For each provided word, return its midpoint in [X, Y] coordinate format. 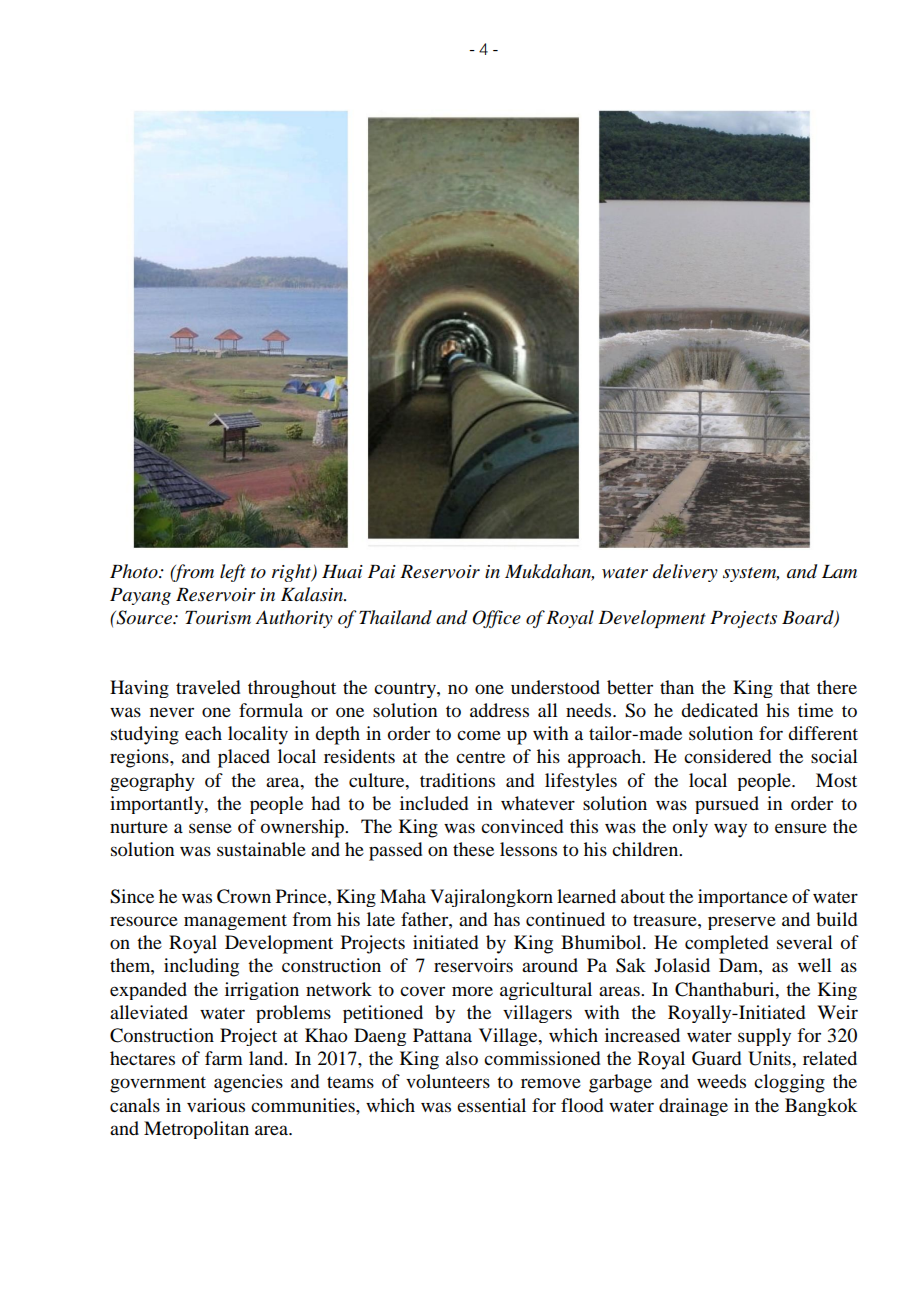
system [751, 574]
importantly [158, 805]
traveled [208, 687]
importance [743, 898]
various [216, 1105]
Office [496, 619]
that [795, 687]
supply [764, 1037]
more [472, 991]
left [233, 573]
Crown [244, 896]
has [507, 919]
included [434, 803]
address [499, 710]
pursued [727, 805]
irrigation [262, 991]
